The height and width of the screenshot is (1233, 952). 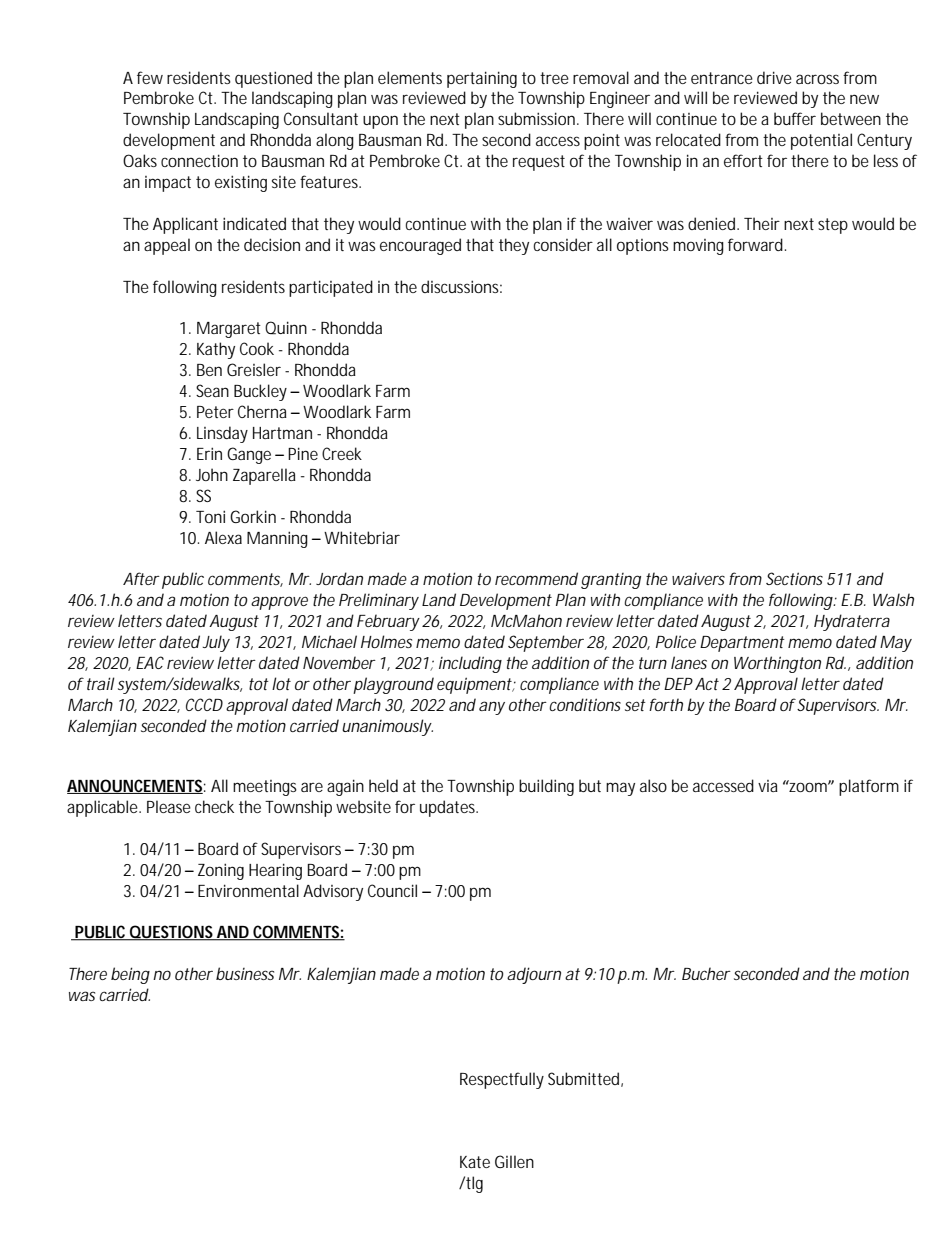 I want to click on Toni, so click(x=210, y=516).
